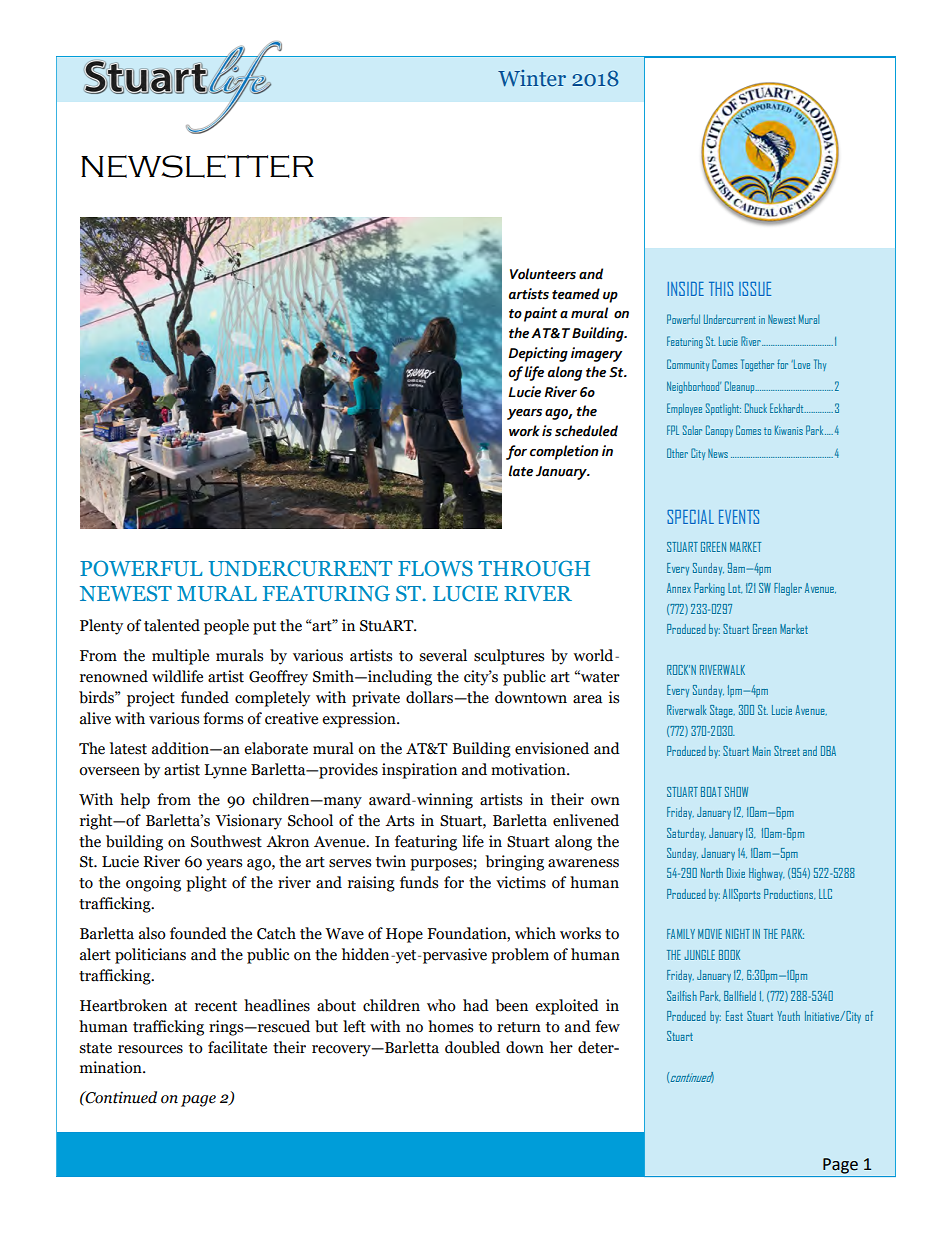 Image resolution: width=952 pixels, height=1233 pixels. I want to click on recent, so click(216, 1006).
